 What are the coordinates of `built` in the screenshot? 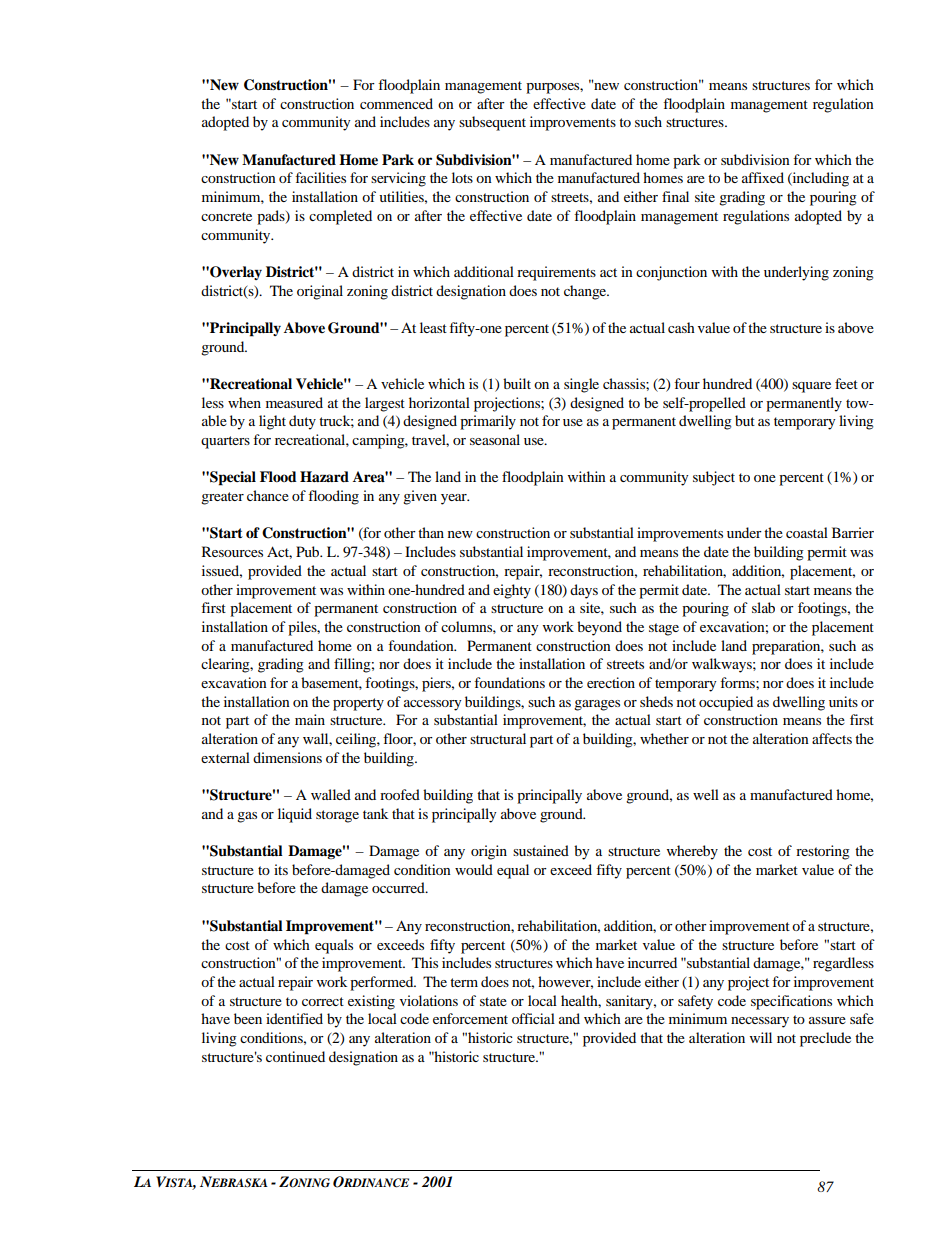 It's located at (517, 383).
